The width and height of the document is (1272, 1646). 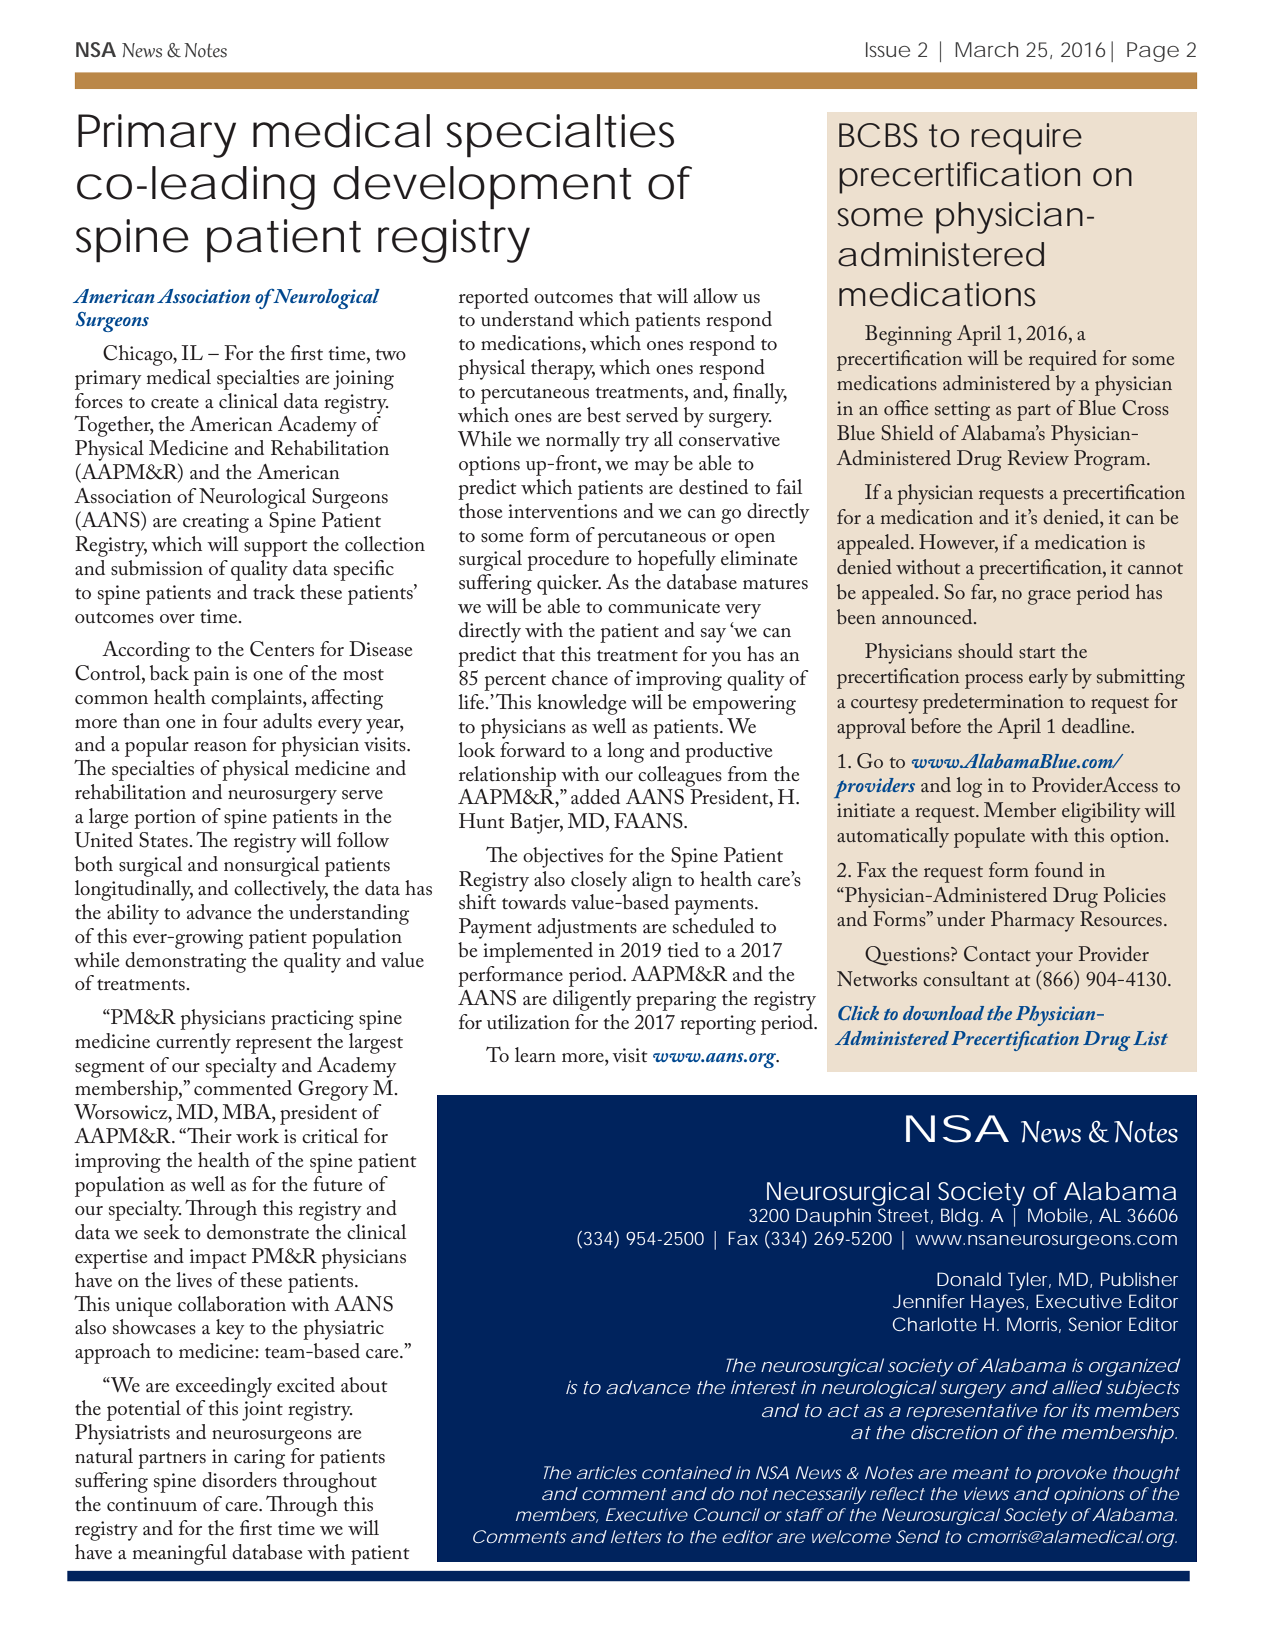 I want to click on development, so click(x=482, y=188).
